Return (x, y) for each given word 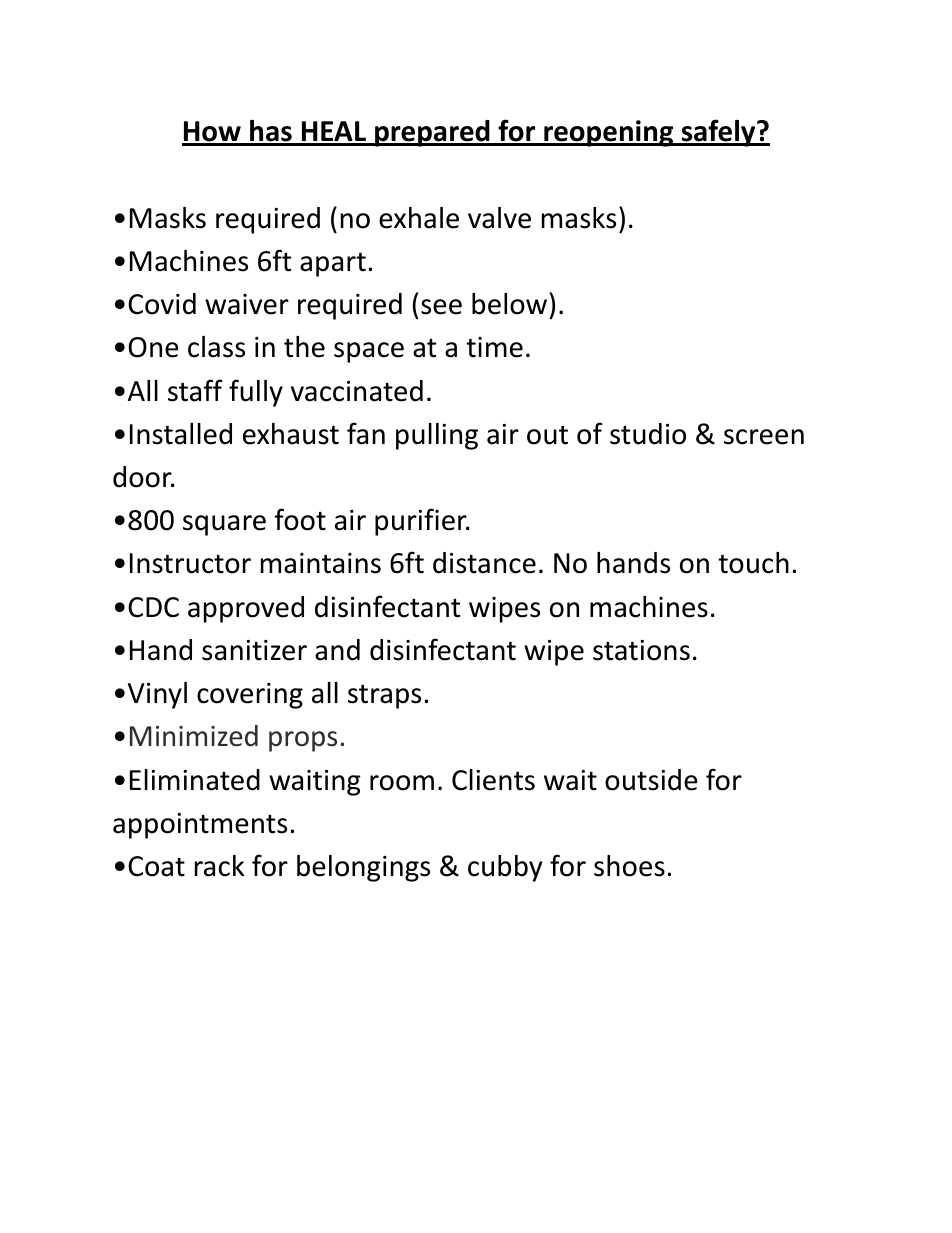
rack (219, 866)
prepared (432, 133)
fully (256, 393)
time (494, 347)
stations (641, 650)
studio (648, 434)
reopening (609, 133)
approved (246, 609)
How (212, 133)
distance (484, 563)
